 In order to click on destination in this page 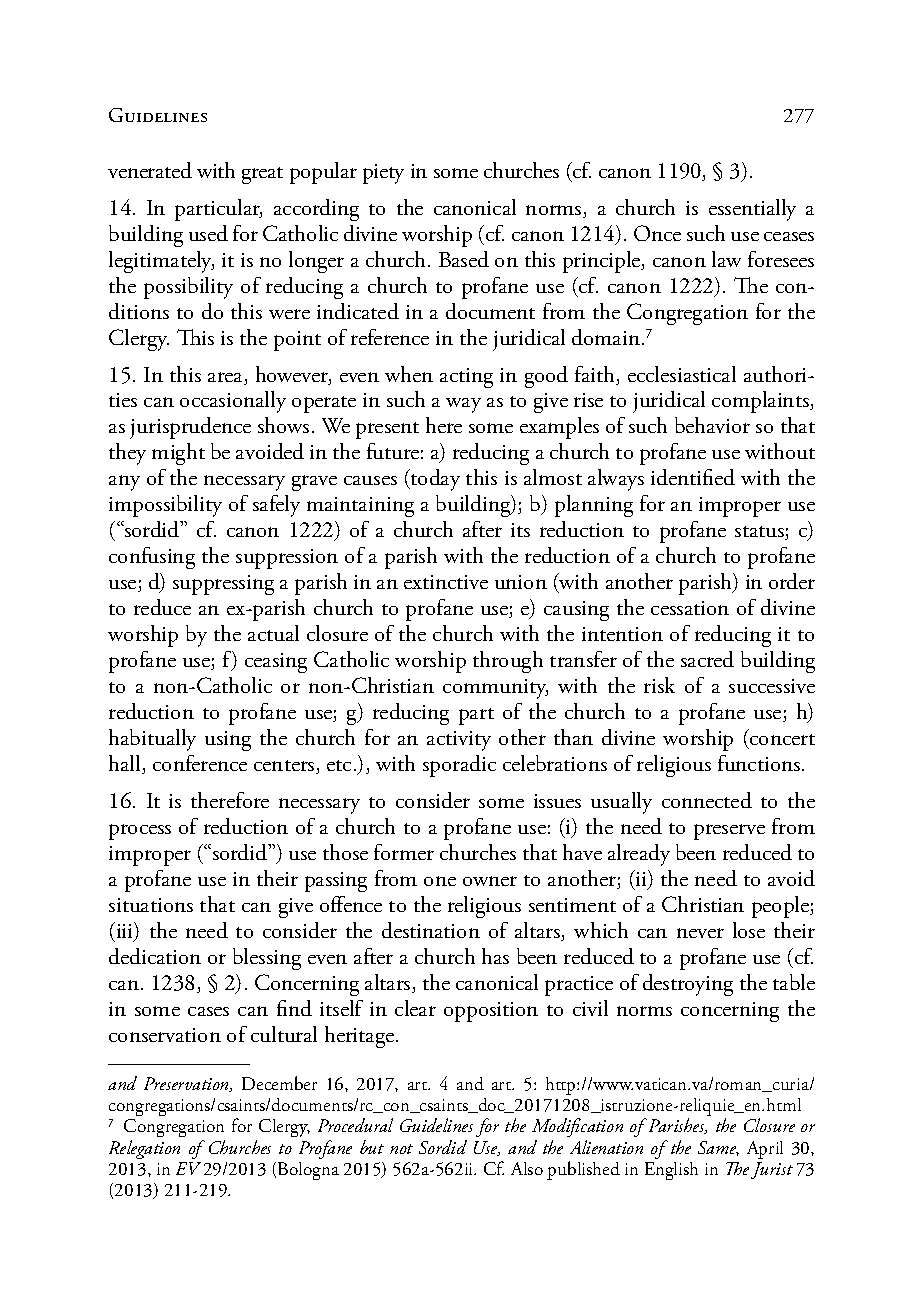, I will do `click(431, 930)`.
